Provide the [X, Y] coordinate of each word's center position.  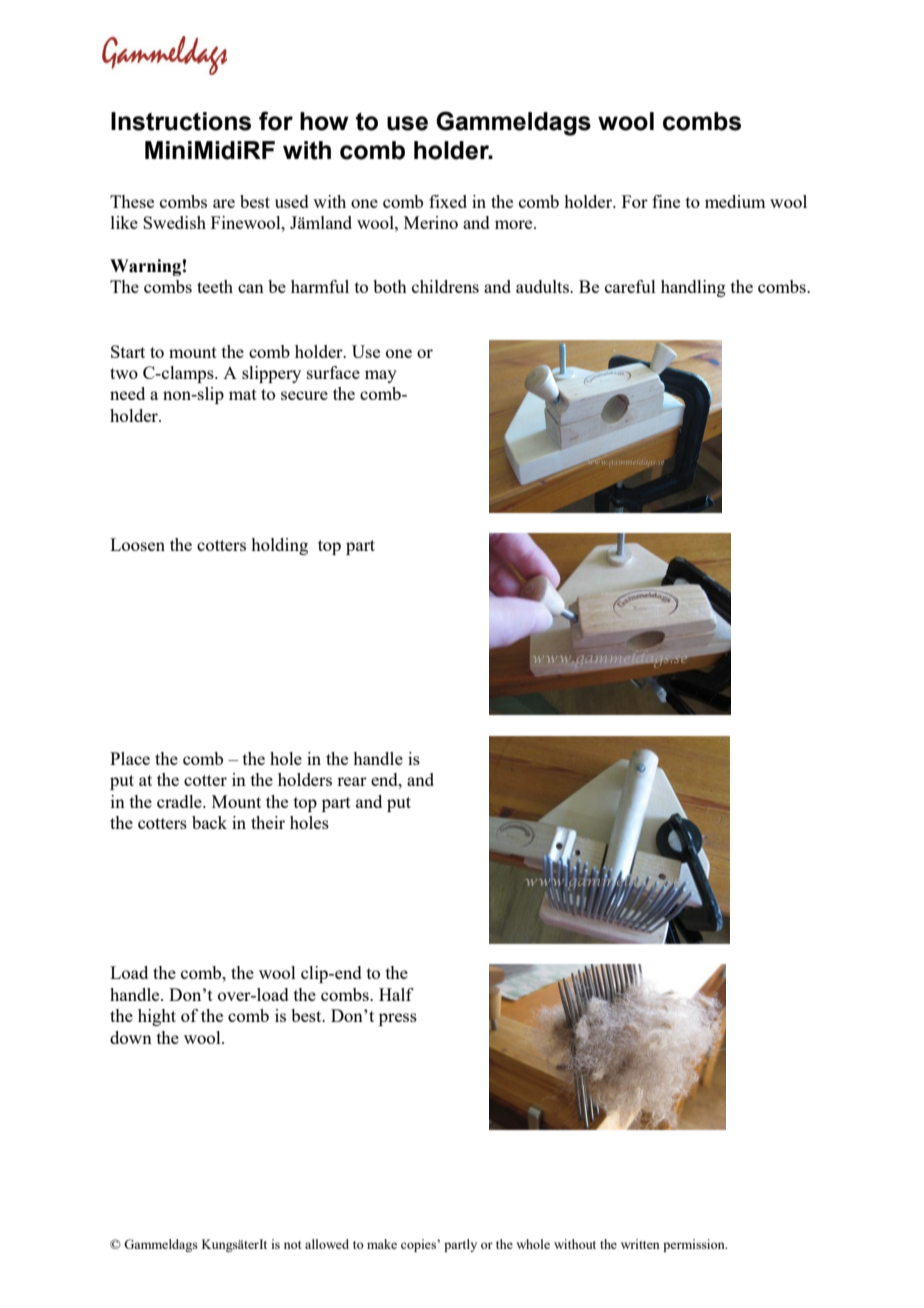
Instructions [181, 121]
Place [130, 758]
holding [279, 546]
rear [352, 781]
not [292, 1245]
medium [735, 201]
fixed [448, 201]
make [382, 1244]
